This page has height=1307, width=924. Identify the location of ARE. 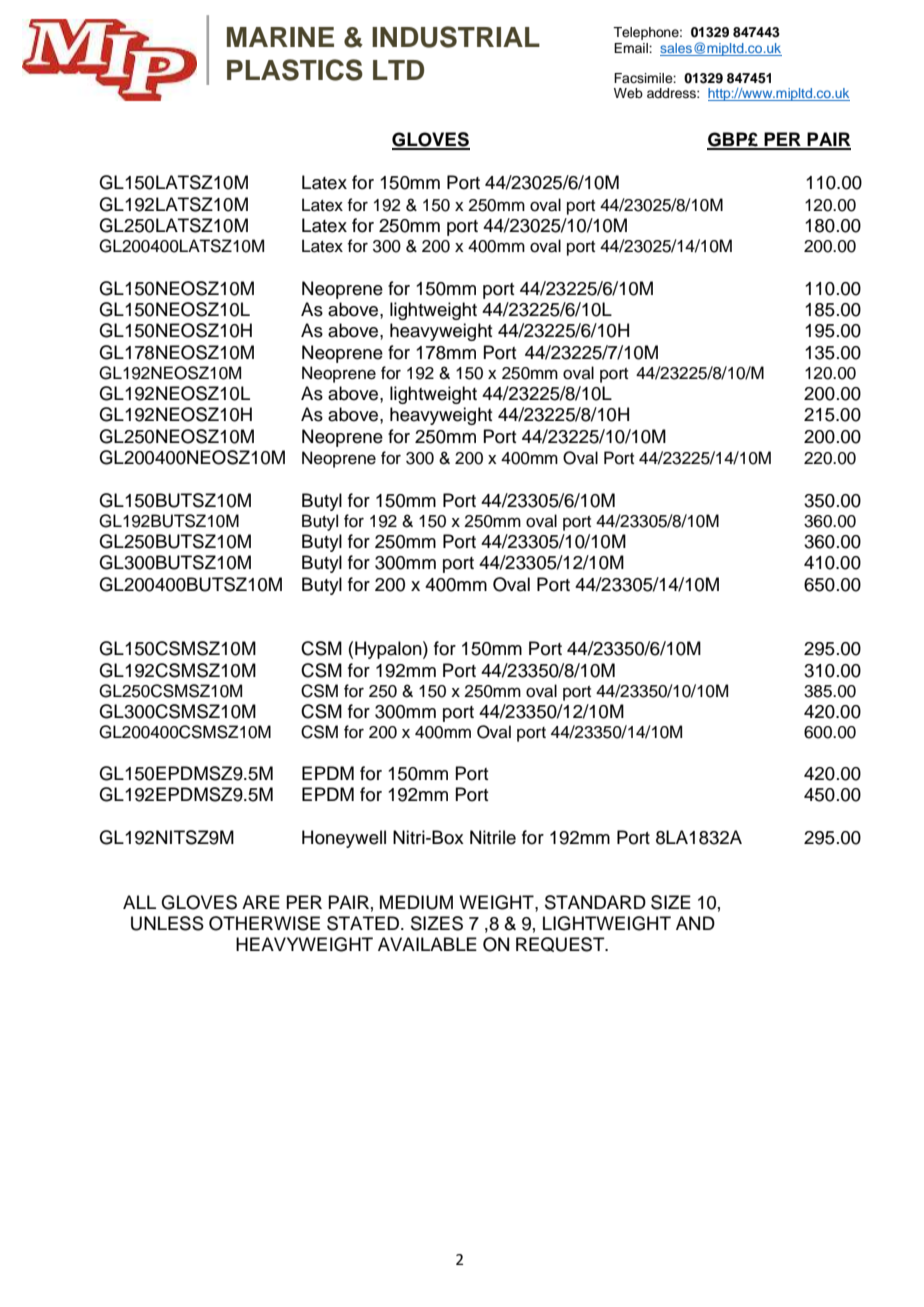
(261, 902).
